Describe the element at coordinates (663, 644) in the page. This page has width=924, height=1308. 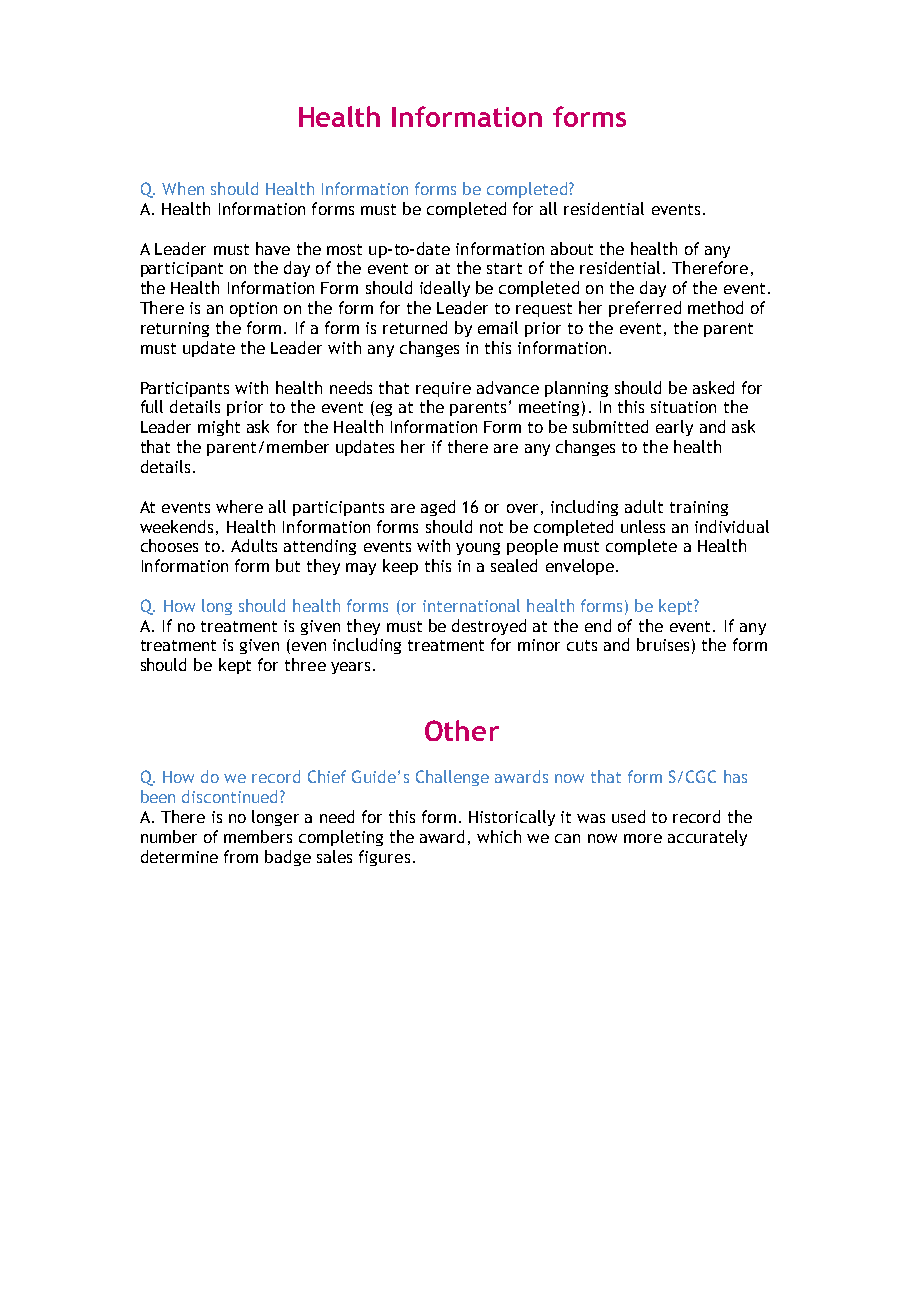
I see `bruises` at that location.
